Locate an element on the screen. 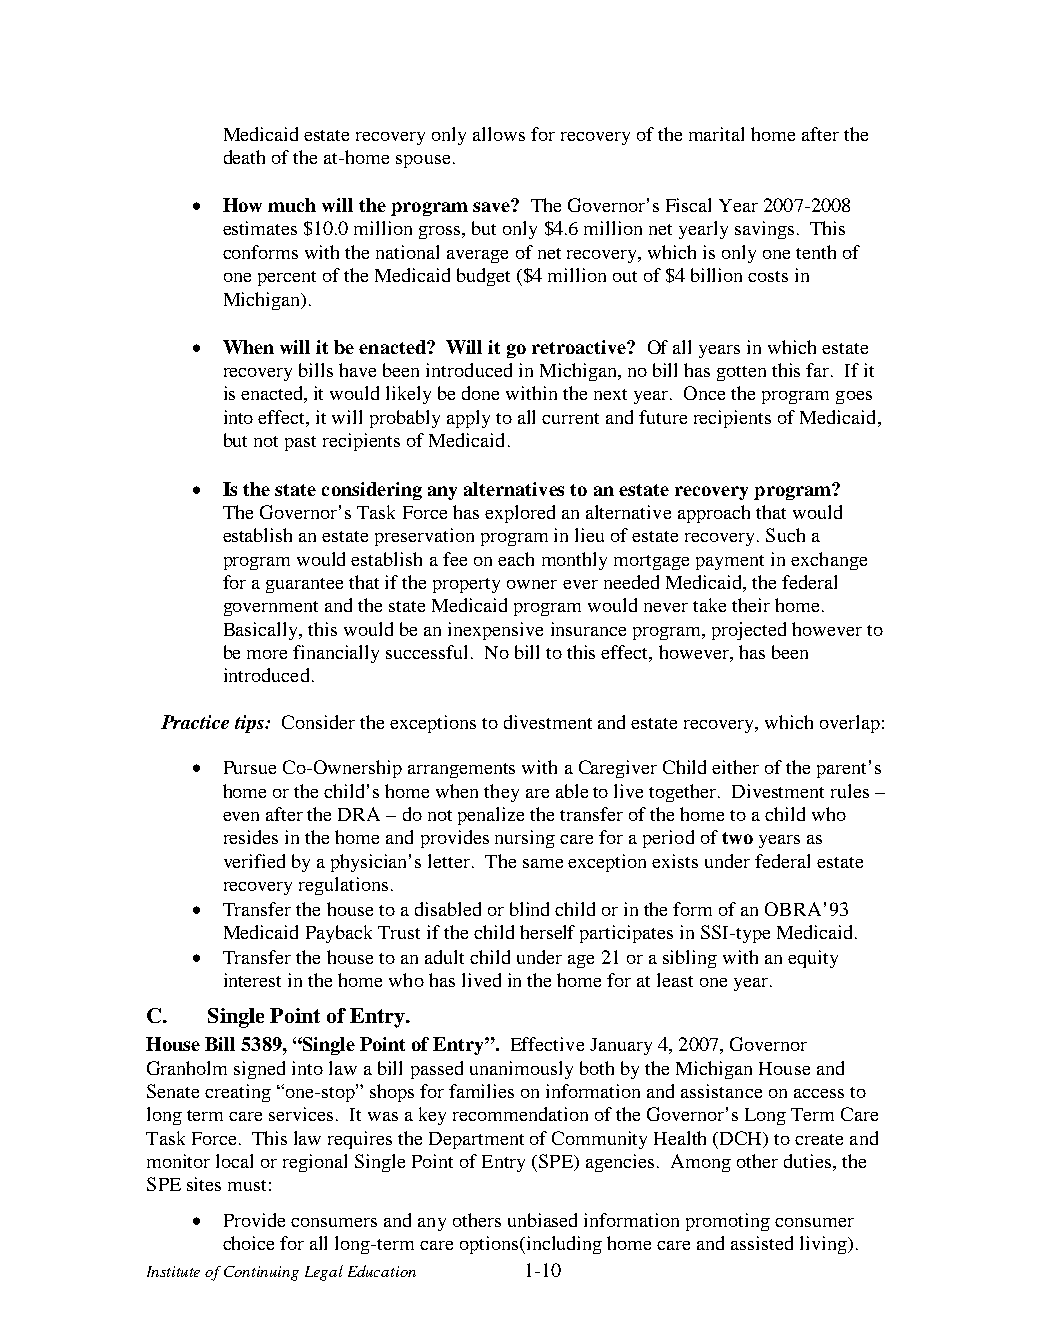 The image size is (1037, 1341). unbiased is located at coordinates (542, 1220).
